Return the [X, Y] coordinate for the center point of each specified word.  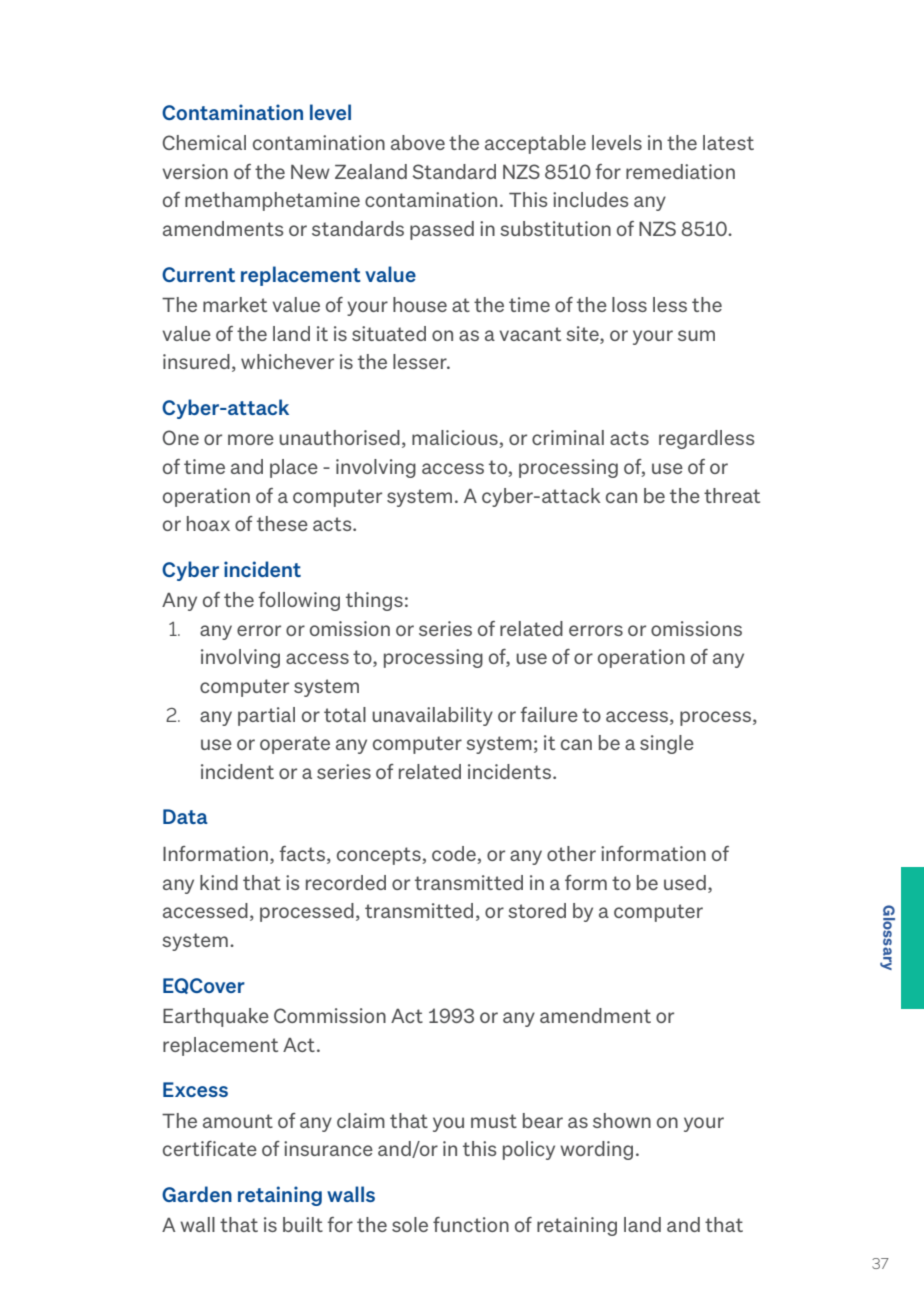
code [455, 855]
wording [596, 1150]
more [251, 439]
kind [219, 882]
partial [266, 716]
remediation [680, 171]
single [667, 744]
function [471, 1224]
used [685, 882]
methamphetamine [272, 201]
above [418, 142]
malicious [456, 439]
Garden [197, 1194]
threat [732, 495]
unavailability [432, 716]
